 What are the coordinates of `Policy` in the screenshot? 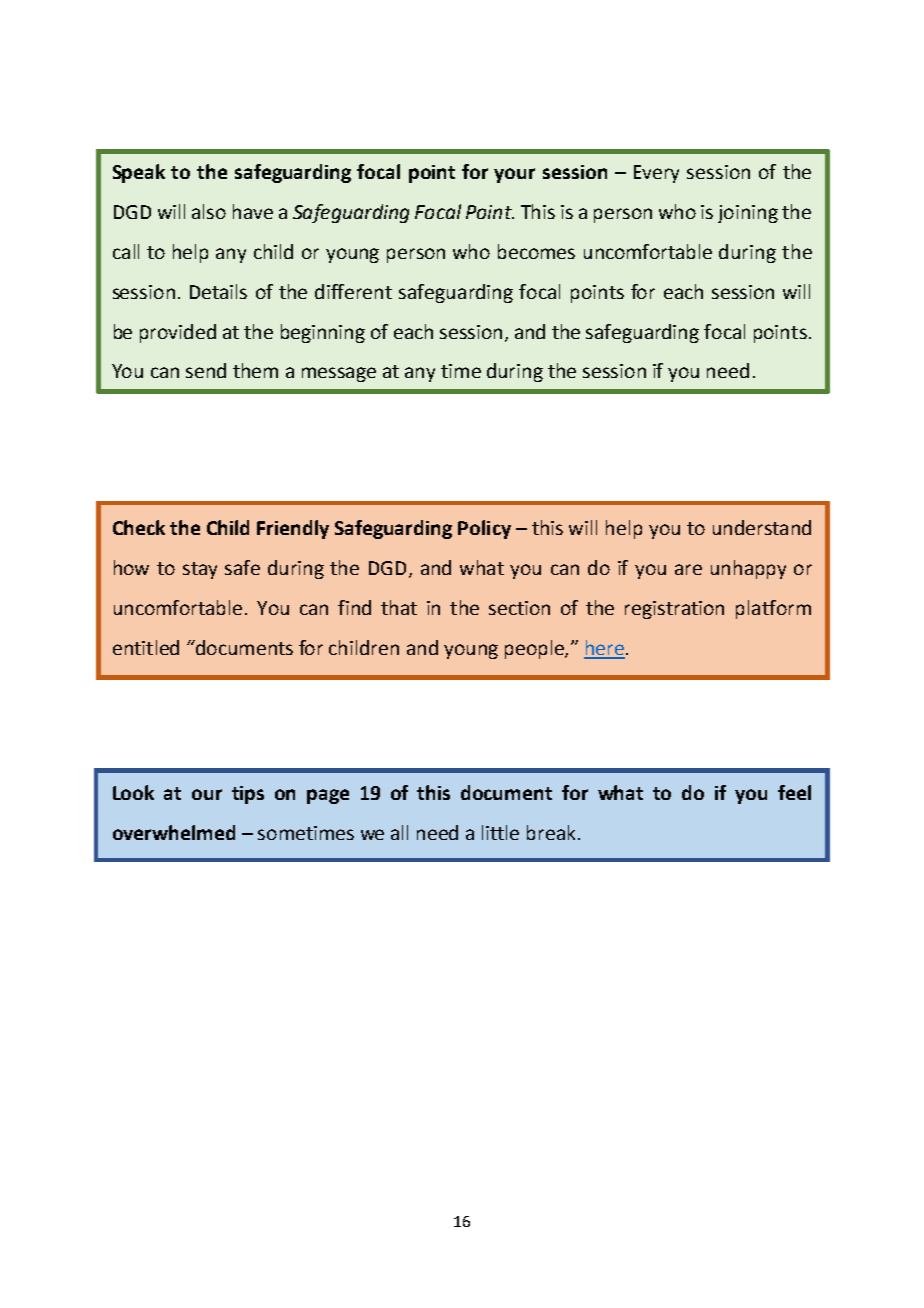 It's located at (484, 529).
